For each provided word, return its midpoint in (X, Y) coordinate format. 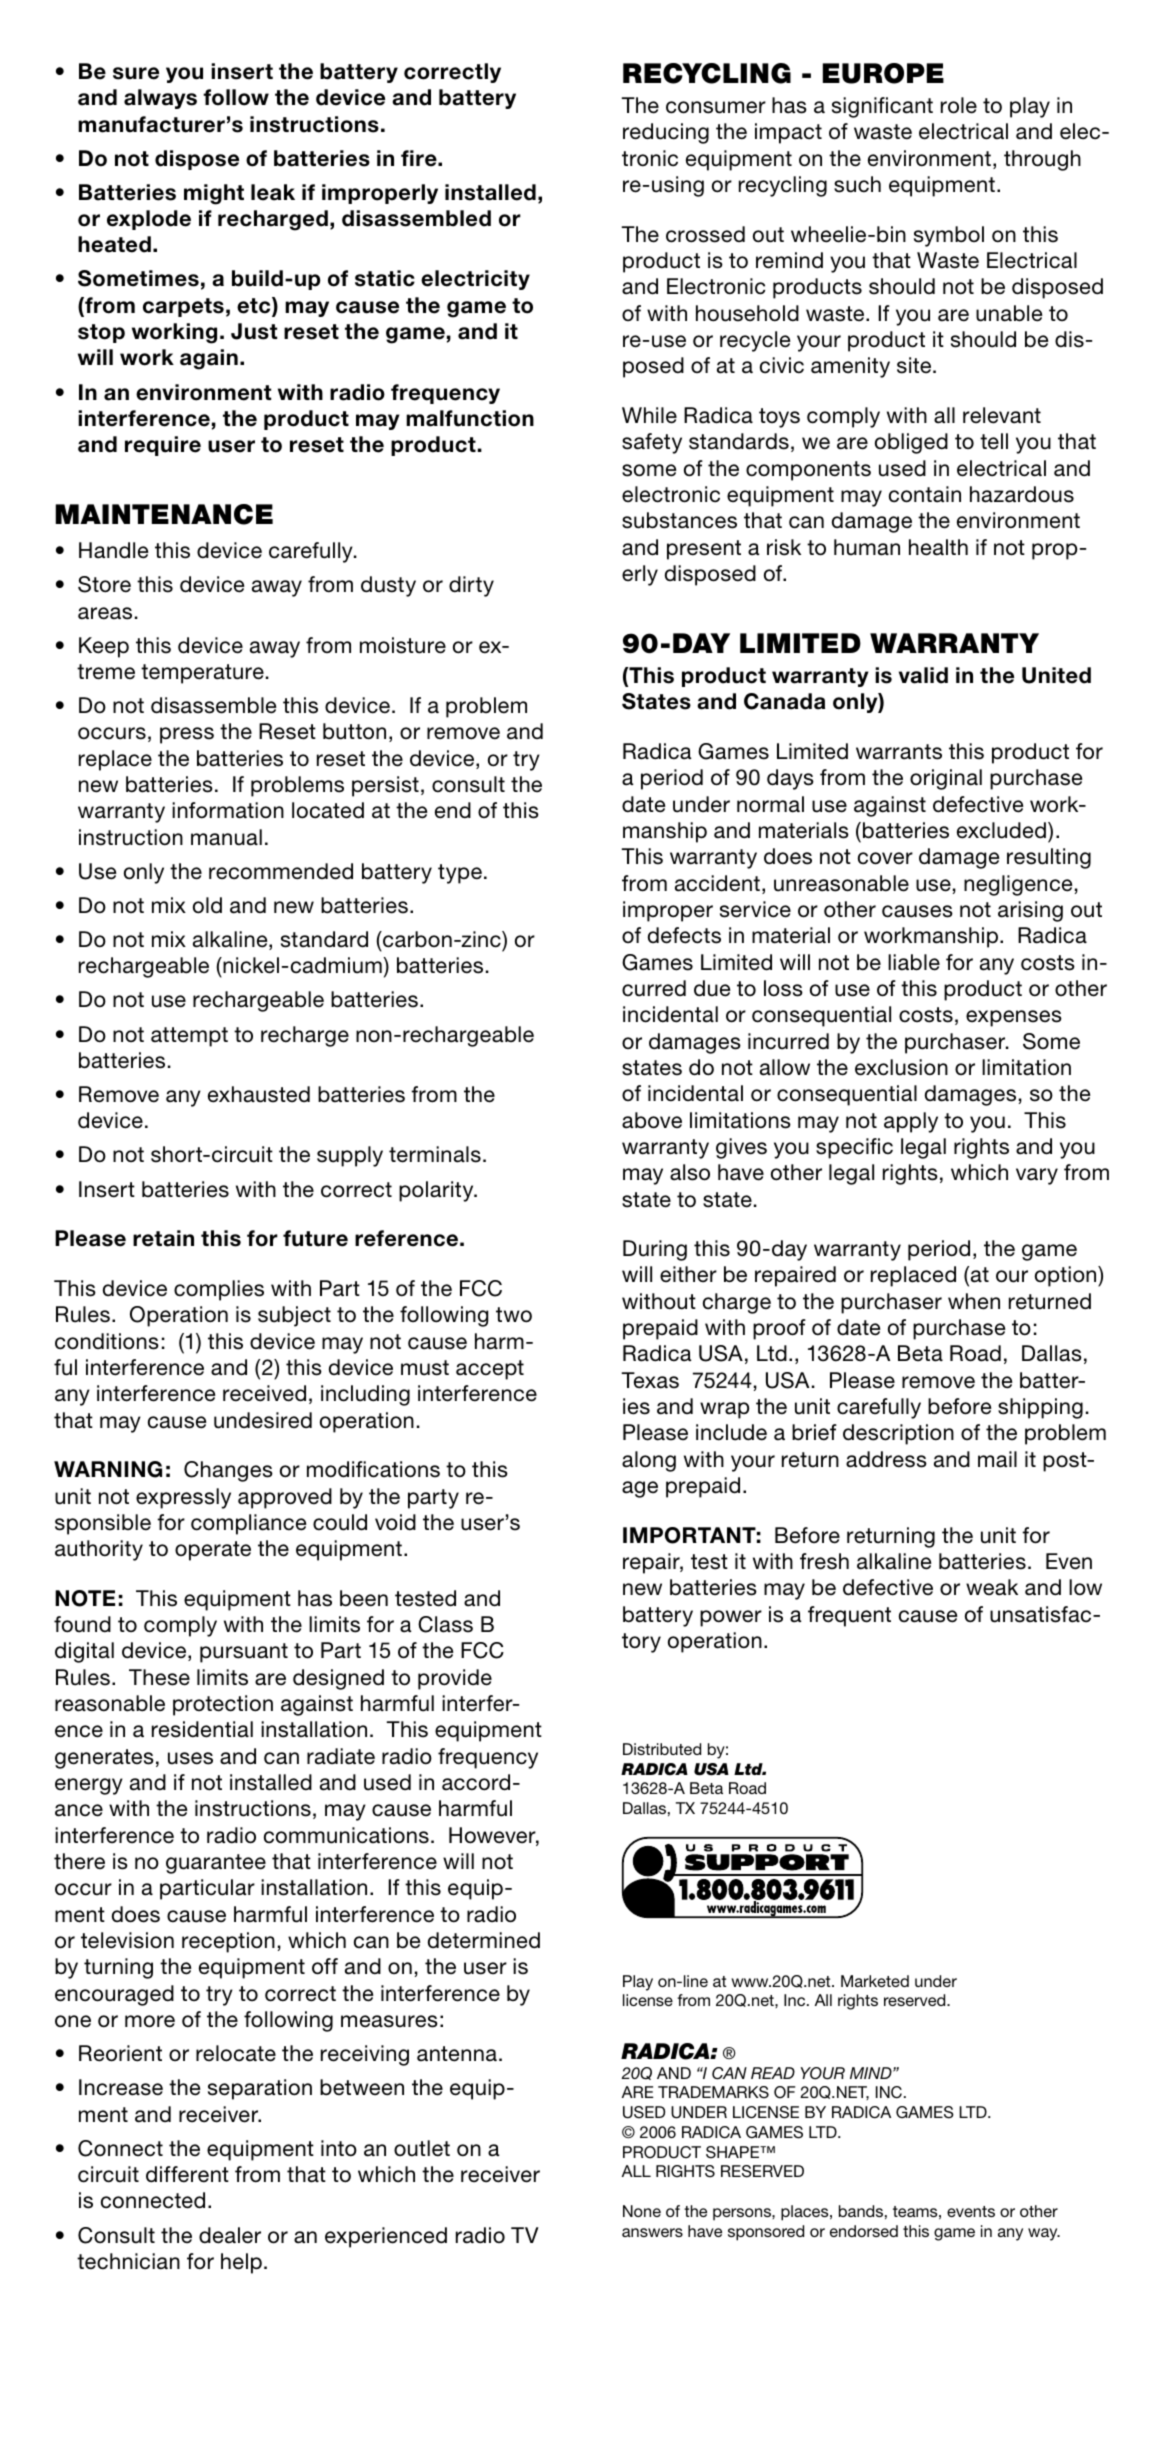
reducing (666, 133)
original (946, 779)
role (959, 105)
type (460, 874)
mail (997, 1459)
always (160, 99)
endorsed (864, 2231)
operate (213, 1551)
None (642, 2211)
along (649, 1461)
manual (226, 837)
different (187, 2174)
